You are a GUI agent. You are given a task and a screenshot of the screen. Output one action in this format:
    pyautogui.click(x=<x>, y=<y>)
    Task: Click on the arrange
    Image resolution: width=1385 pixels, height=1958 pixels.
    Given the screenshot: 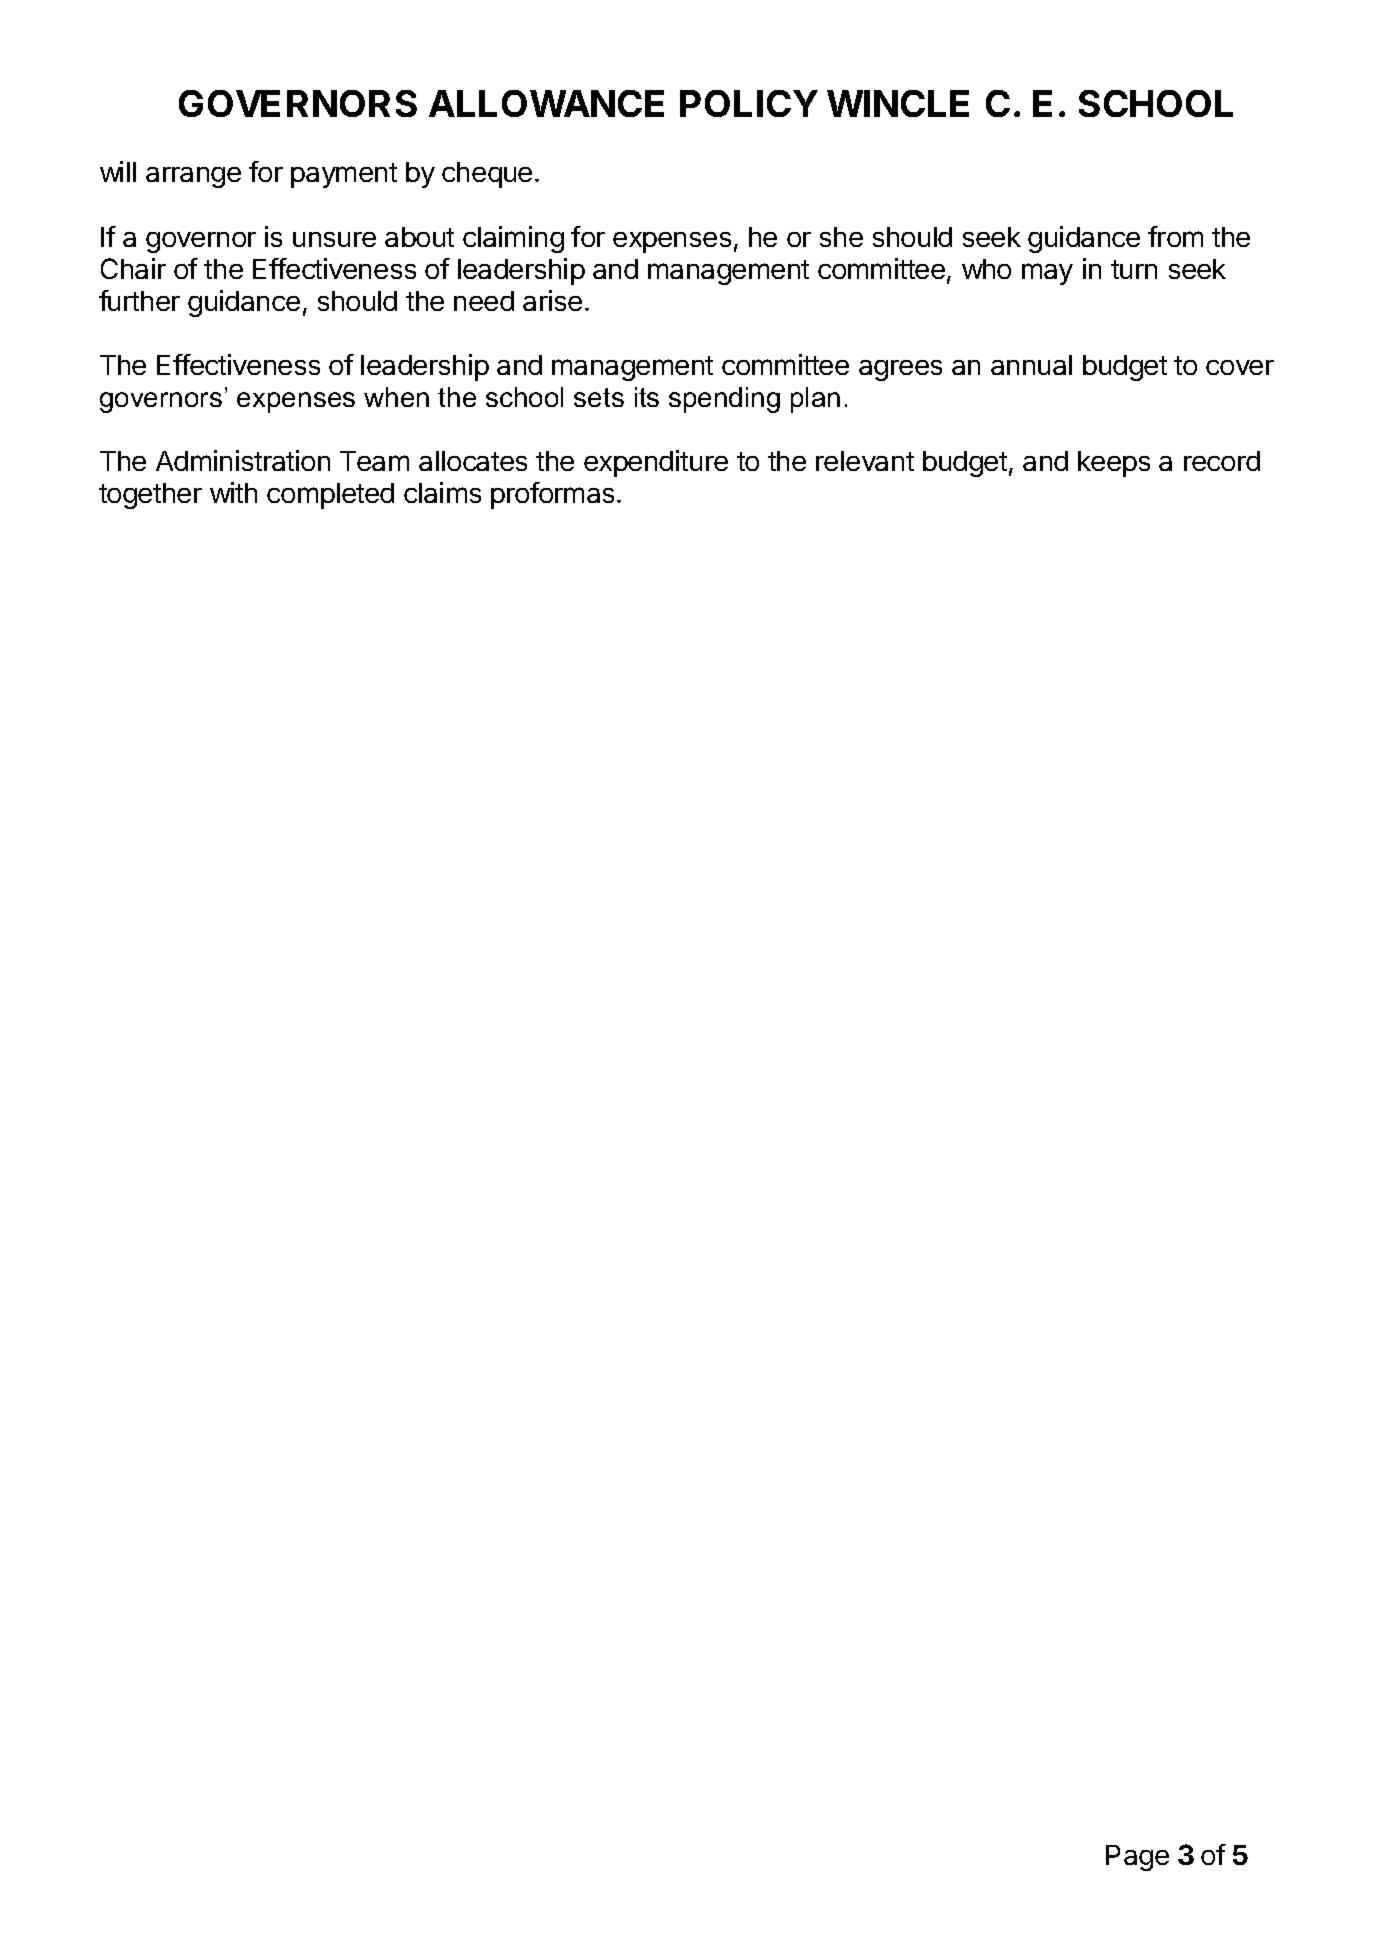 What is the action you would take?
    pyautogui.click(x=193, y=177)
